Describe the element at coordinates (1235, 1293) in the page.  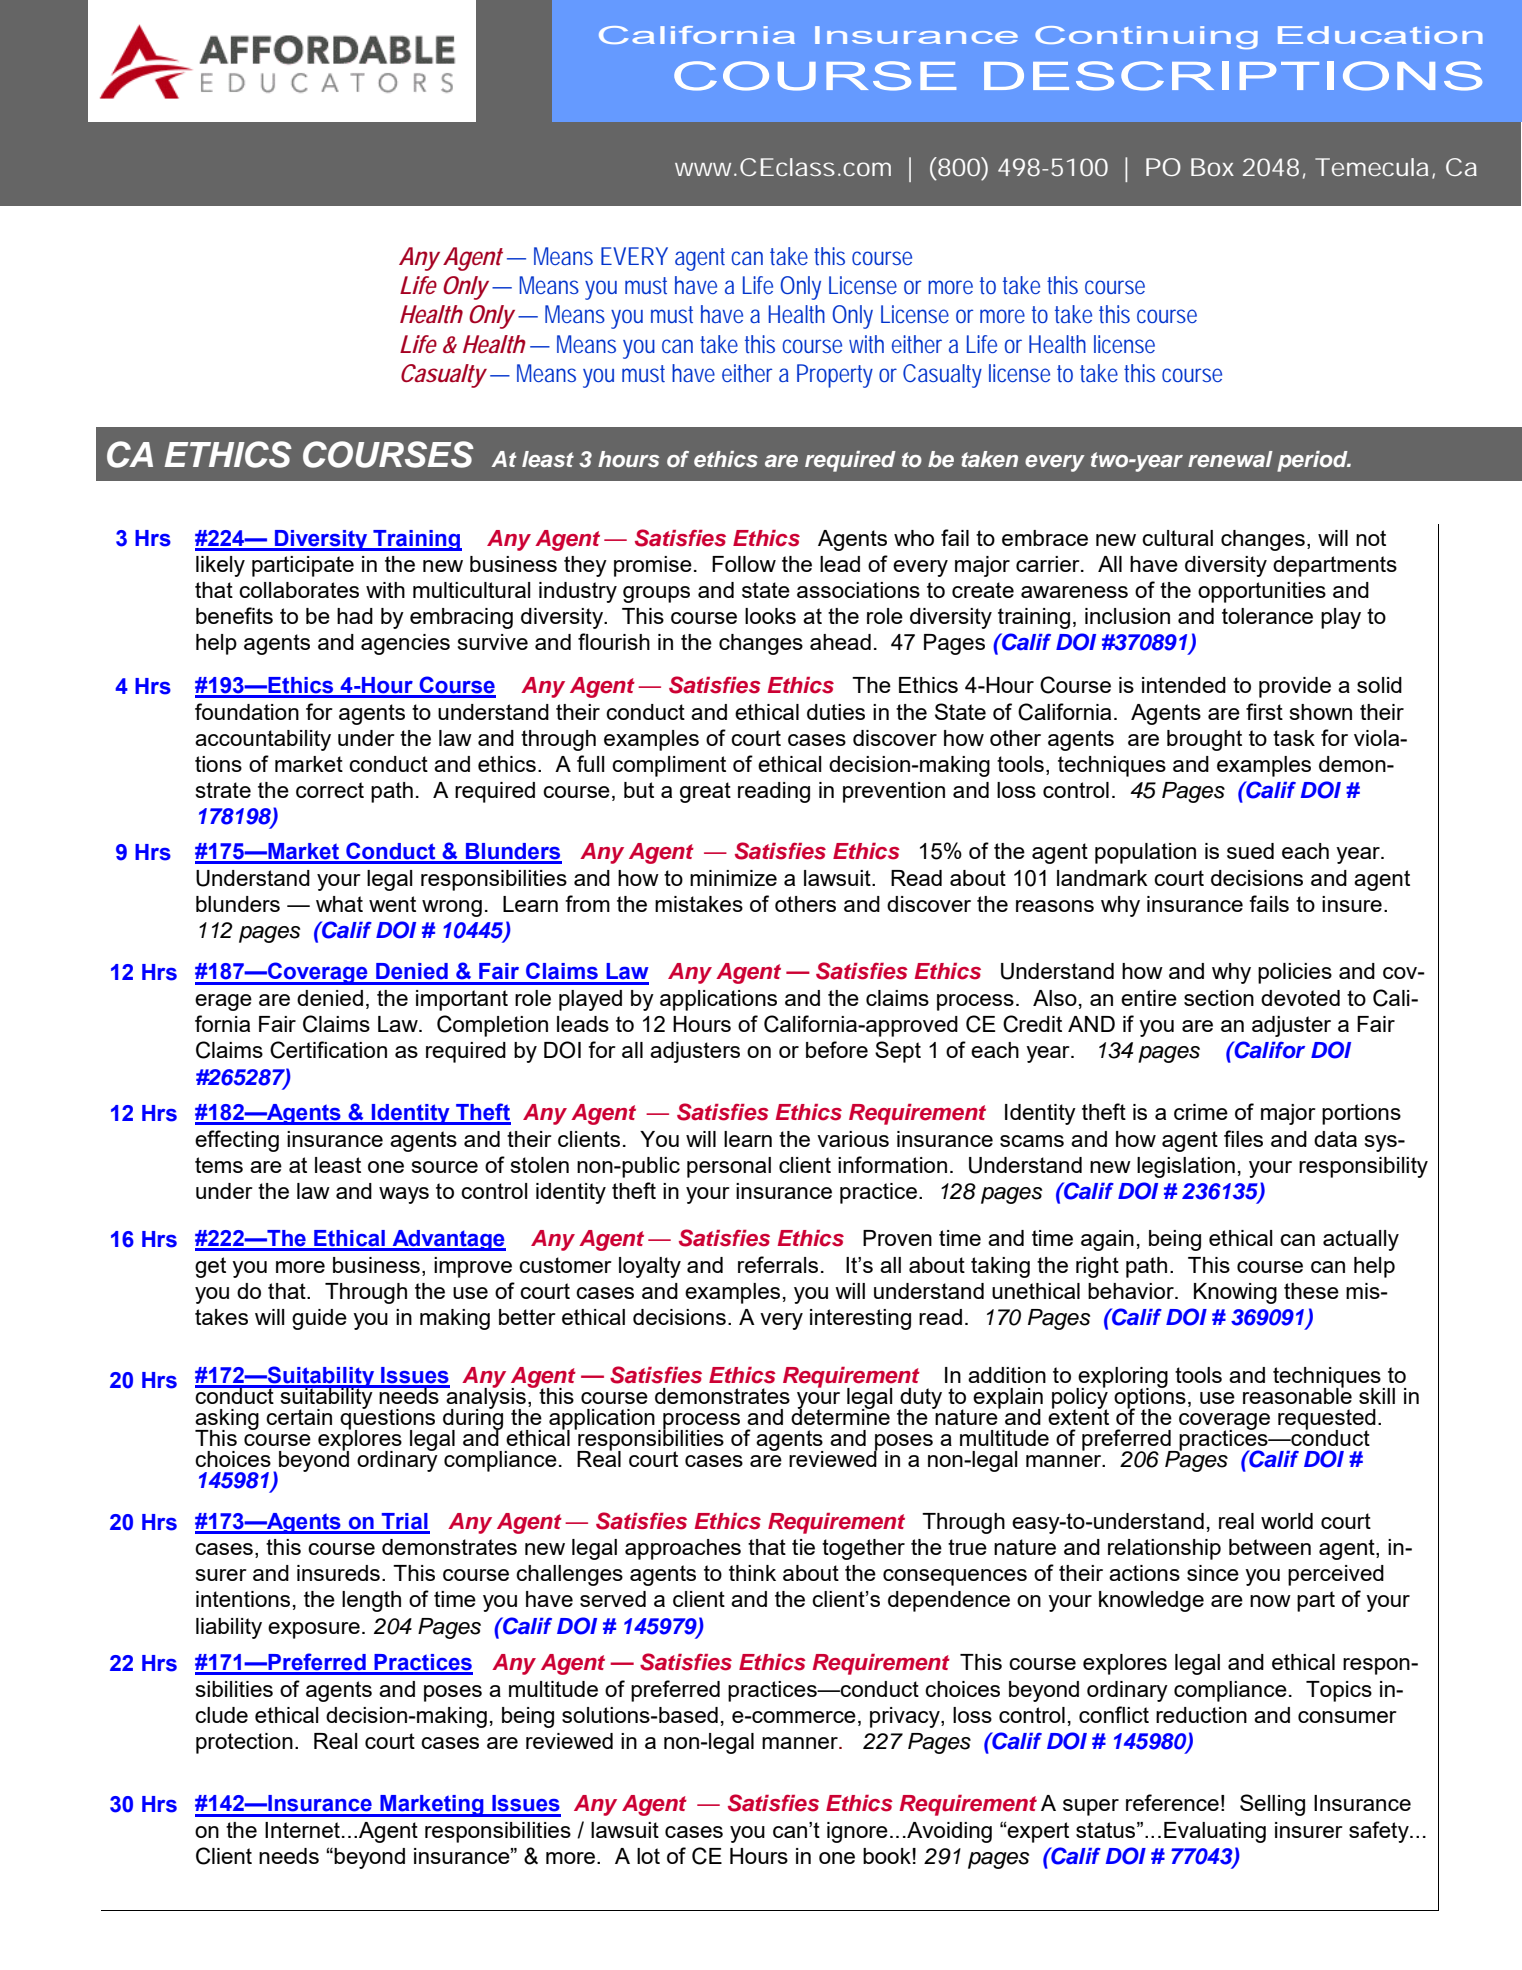
I see `Knowing` at that location.
